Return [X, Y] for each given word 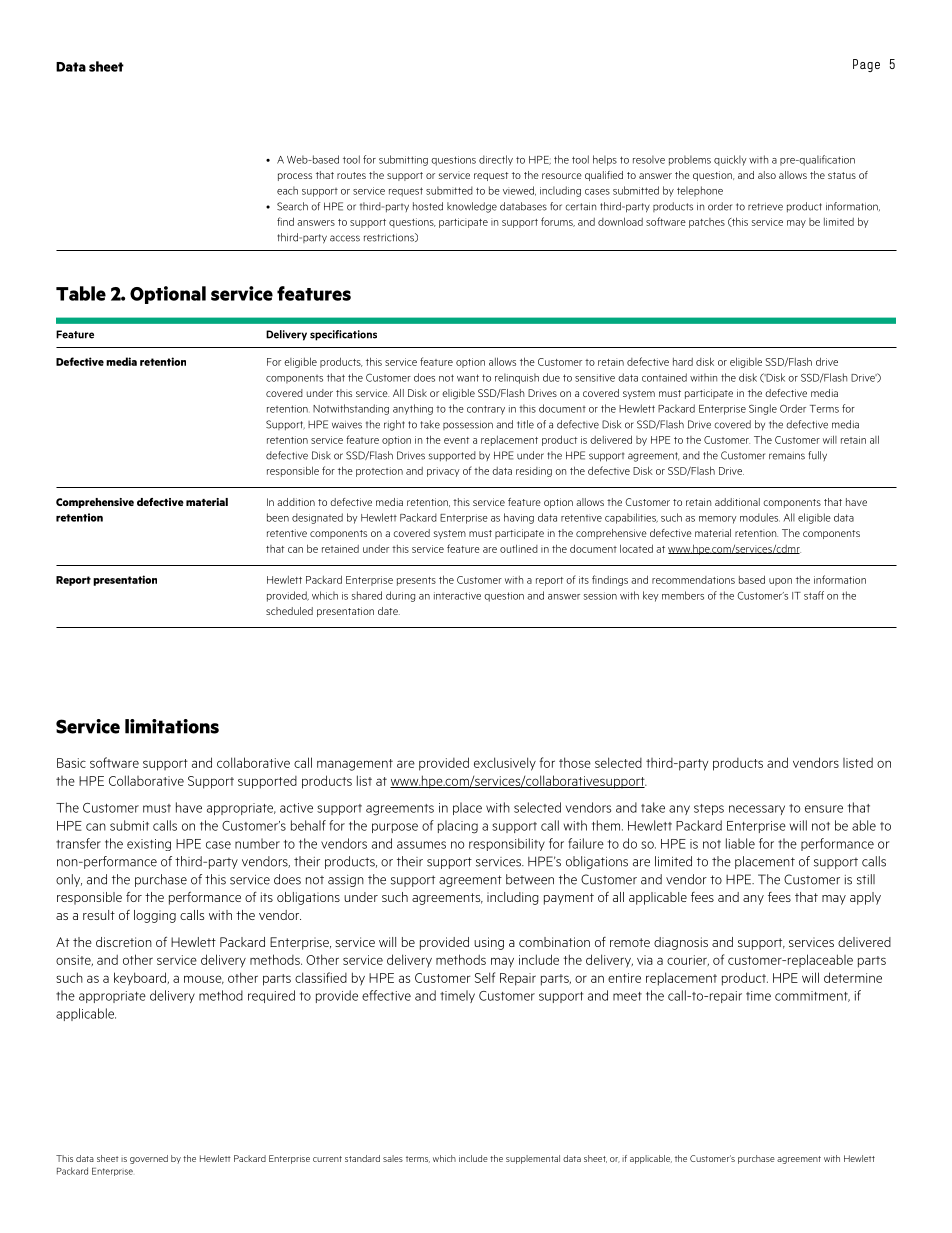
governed [149, 1159]
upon [780, 582]
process [295, 177]
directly [496, 160]
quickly [730, 160]
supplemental [533, 1159]
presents [416, 581]
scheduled [289, 611]
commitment [812, 996]
